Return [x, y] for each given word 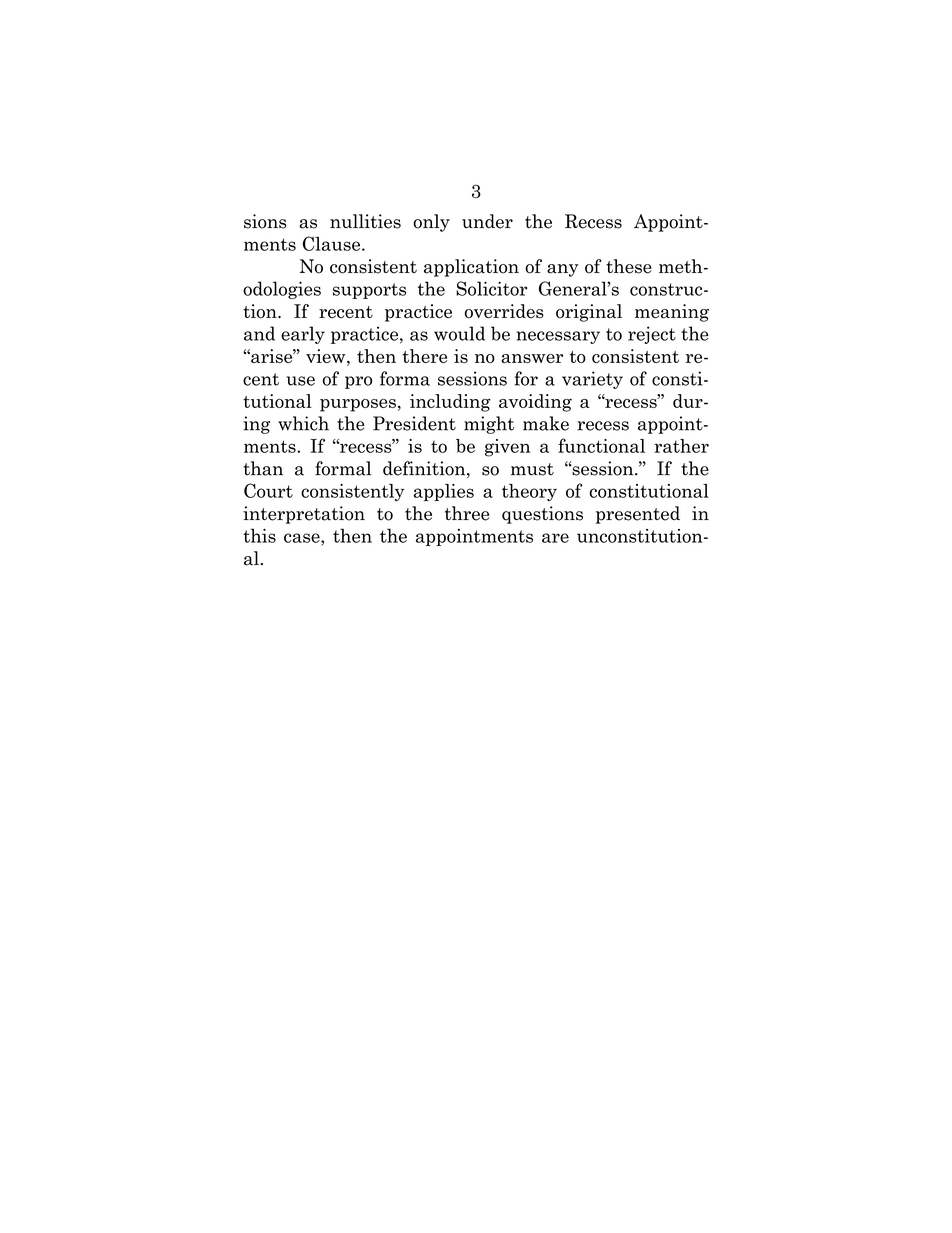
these [629, 266]
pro [358, 382]
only [431, 223]
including [450, 403]
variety [592, 380]
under [487, 221]
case [303, 538]
